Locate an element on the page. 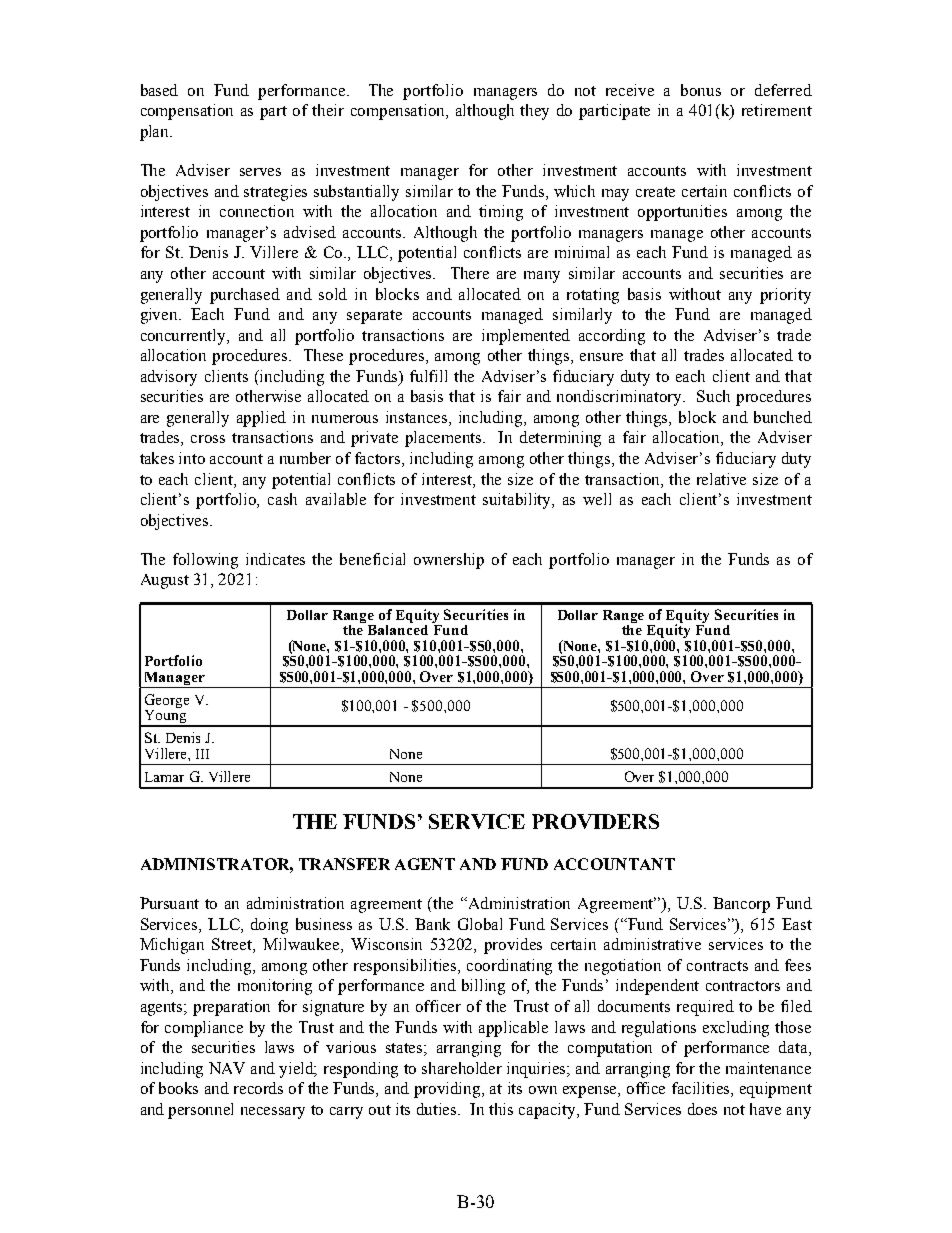 Image resolution: width=952 pixels, height=1233 pixels. NAV is located at coordinates (227, 1068).
